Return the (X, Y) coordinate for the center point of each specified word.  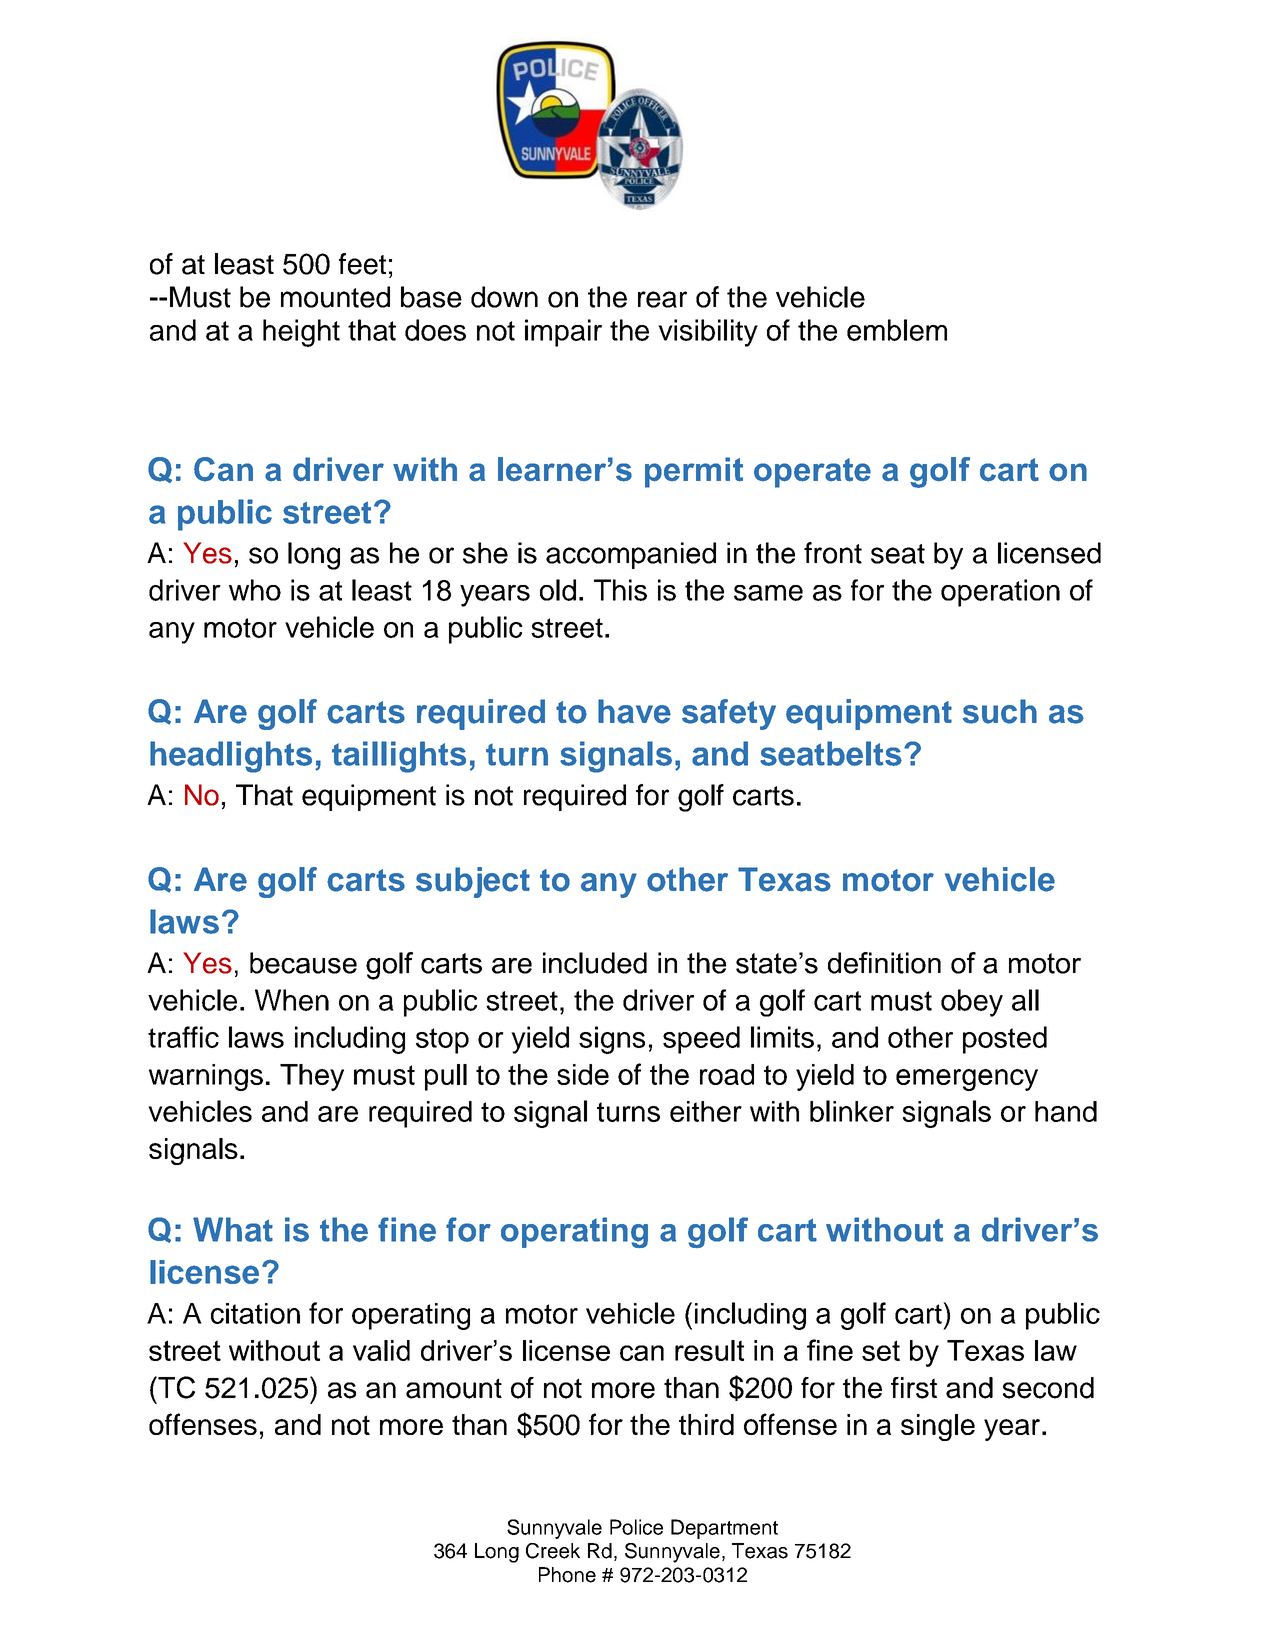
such (1000, 711)
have (634, 711)
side (583, 1074)
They (312, 1077)
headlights (231, 757)
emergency (967, 1080)
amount (454, 1388)
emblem (897, 330)
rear (662, 299)
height (301, 333)
